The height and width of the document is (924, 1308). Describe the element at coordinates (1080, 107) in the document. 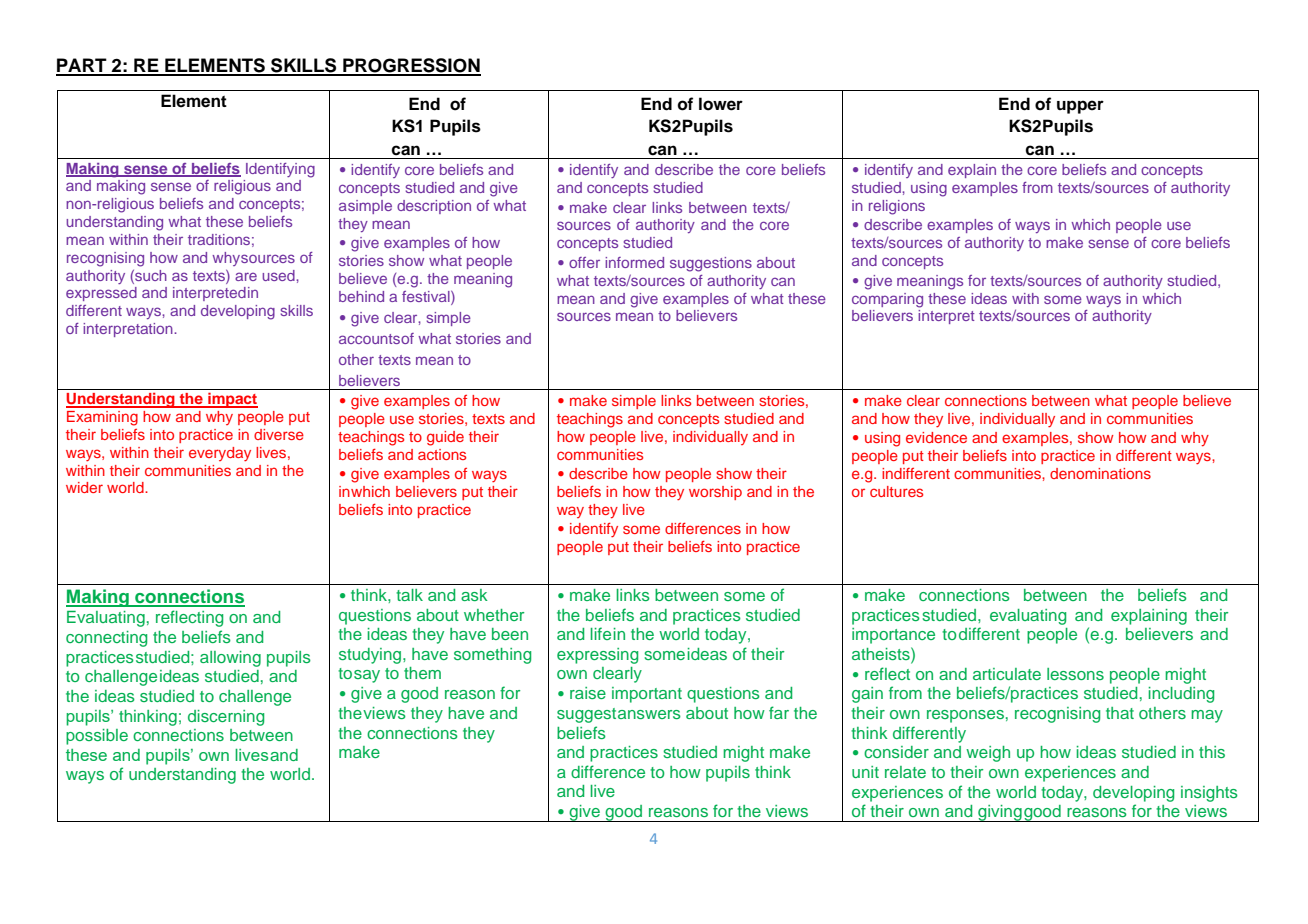

I see `upper` at that location.
